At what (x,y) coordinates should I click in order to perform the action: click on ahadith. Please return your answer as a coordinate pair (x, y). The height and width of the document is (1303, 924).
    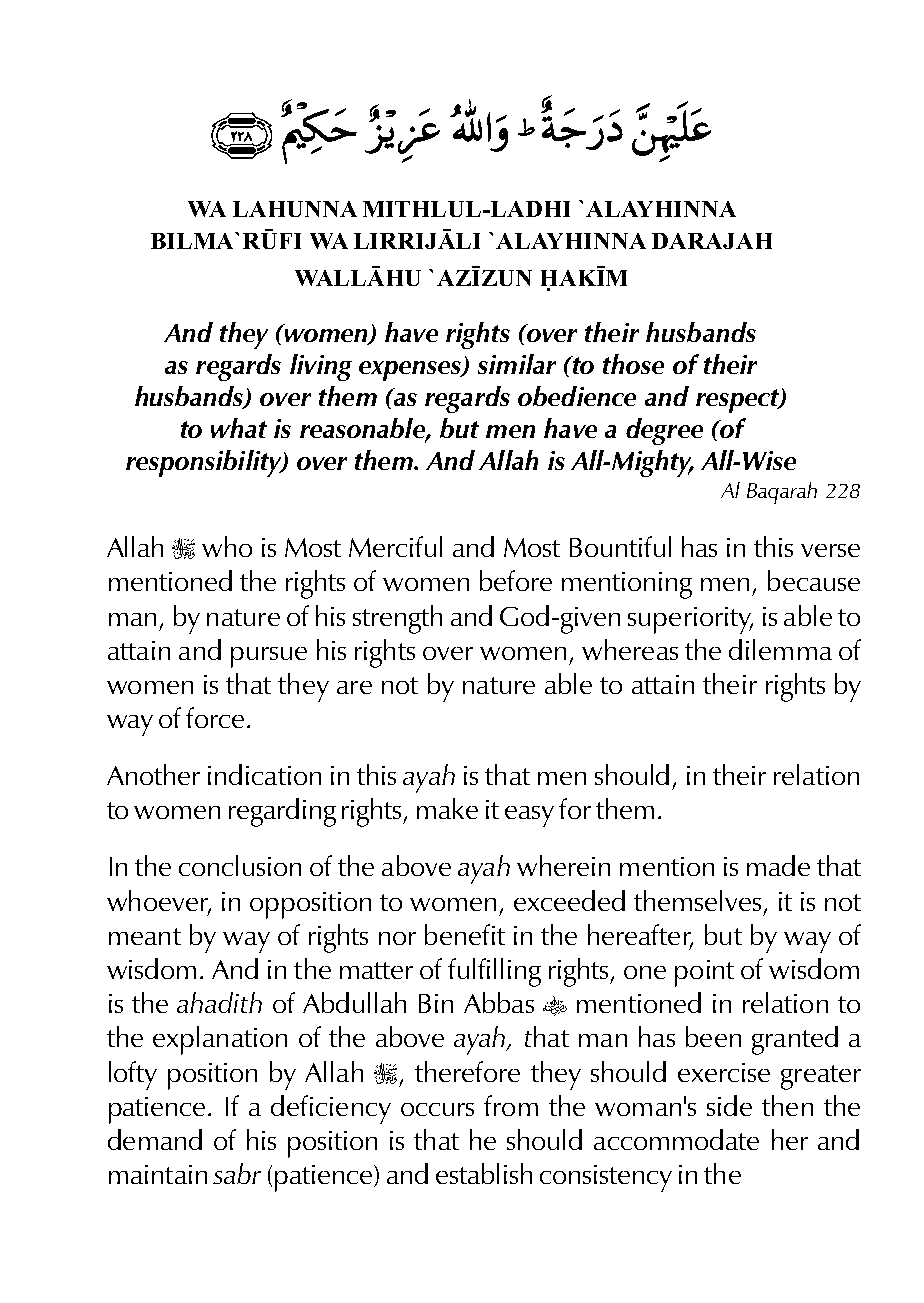
    Looking at the image, I should click on (219, 1002).
